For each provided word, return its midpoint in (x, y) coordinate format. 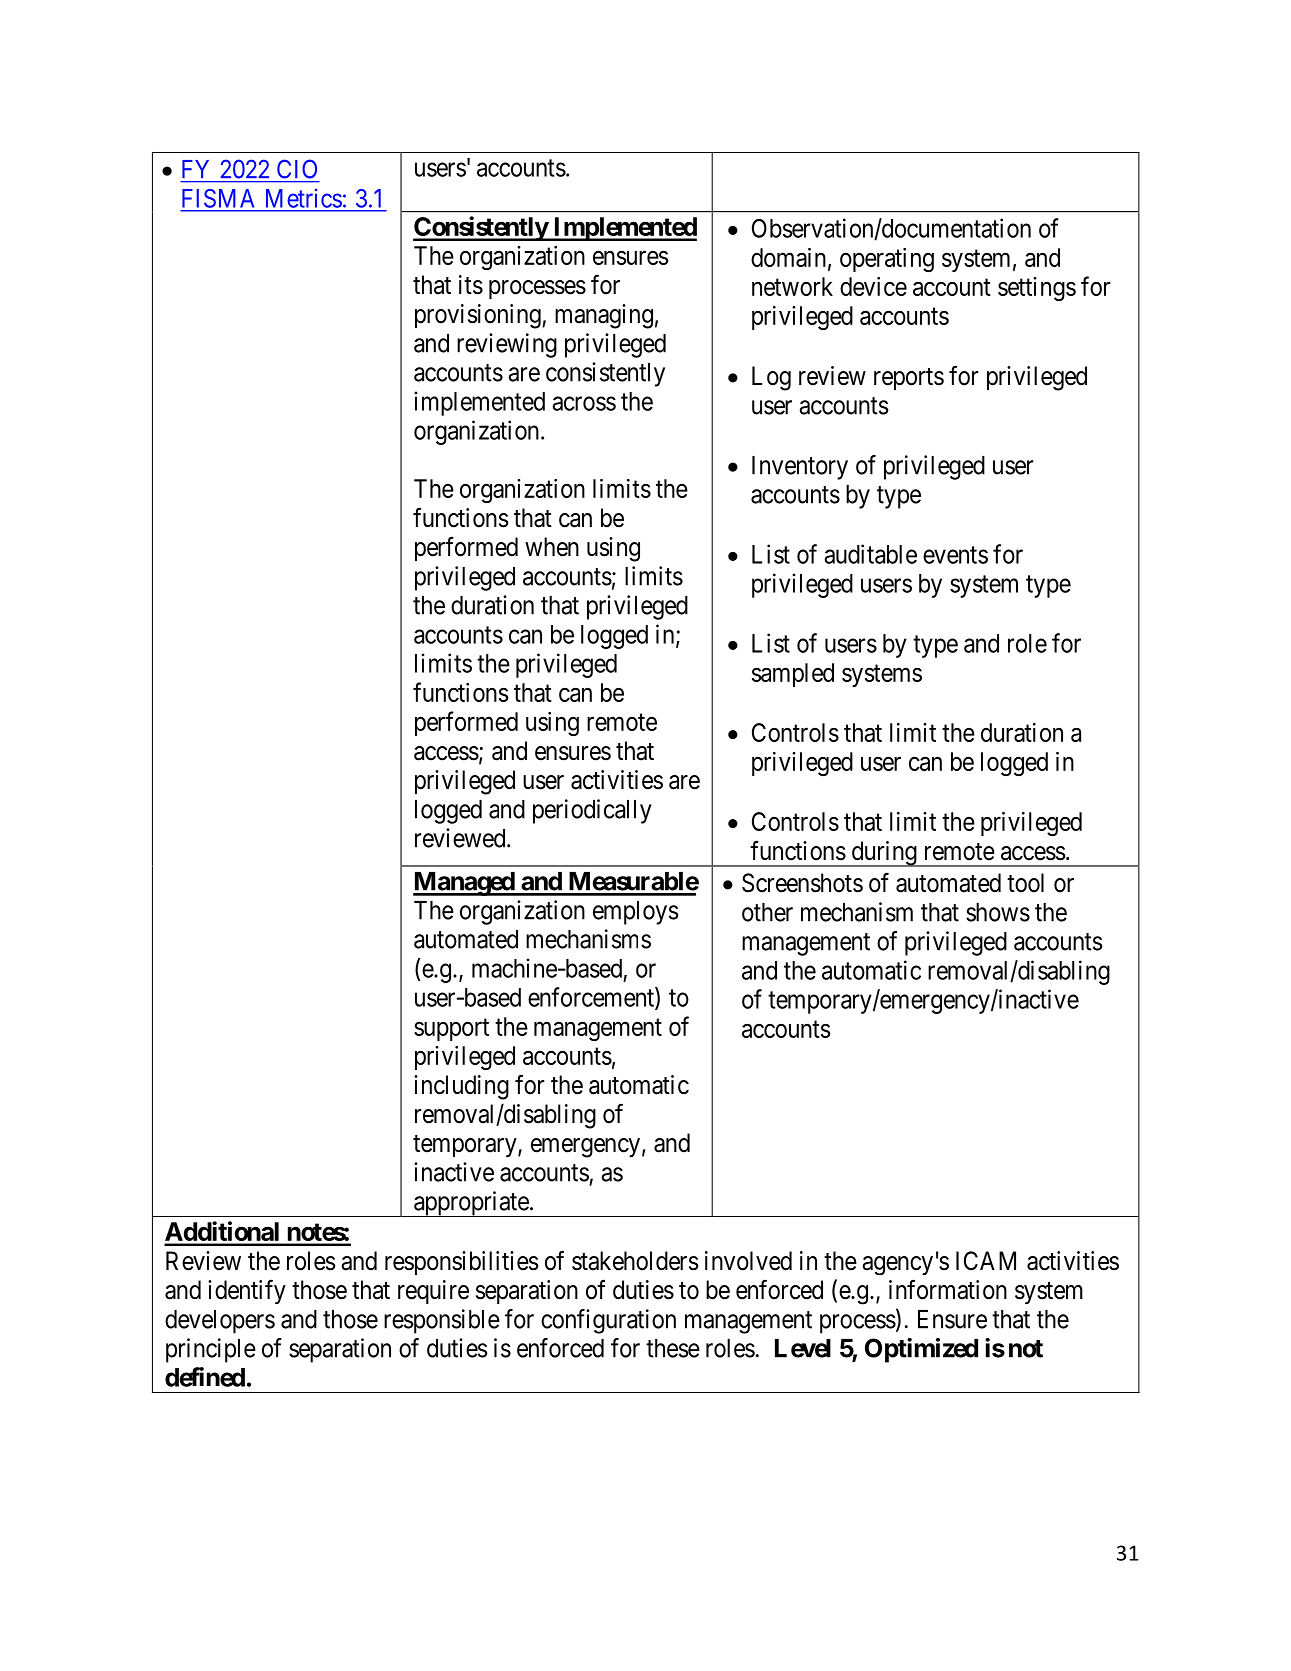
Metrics (304, 198)
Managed (464, 884)
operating (887, 260)
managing (604, 316)
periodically (592, 811)
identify (247, 1291)
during (884, 854)
